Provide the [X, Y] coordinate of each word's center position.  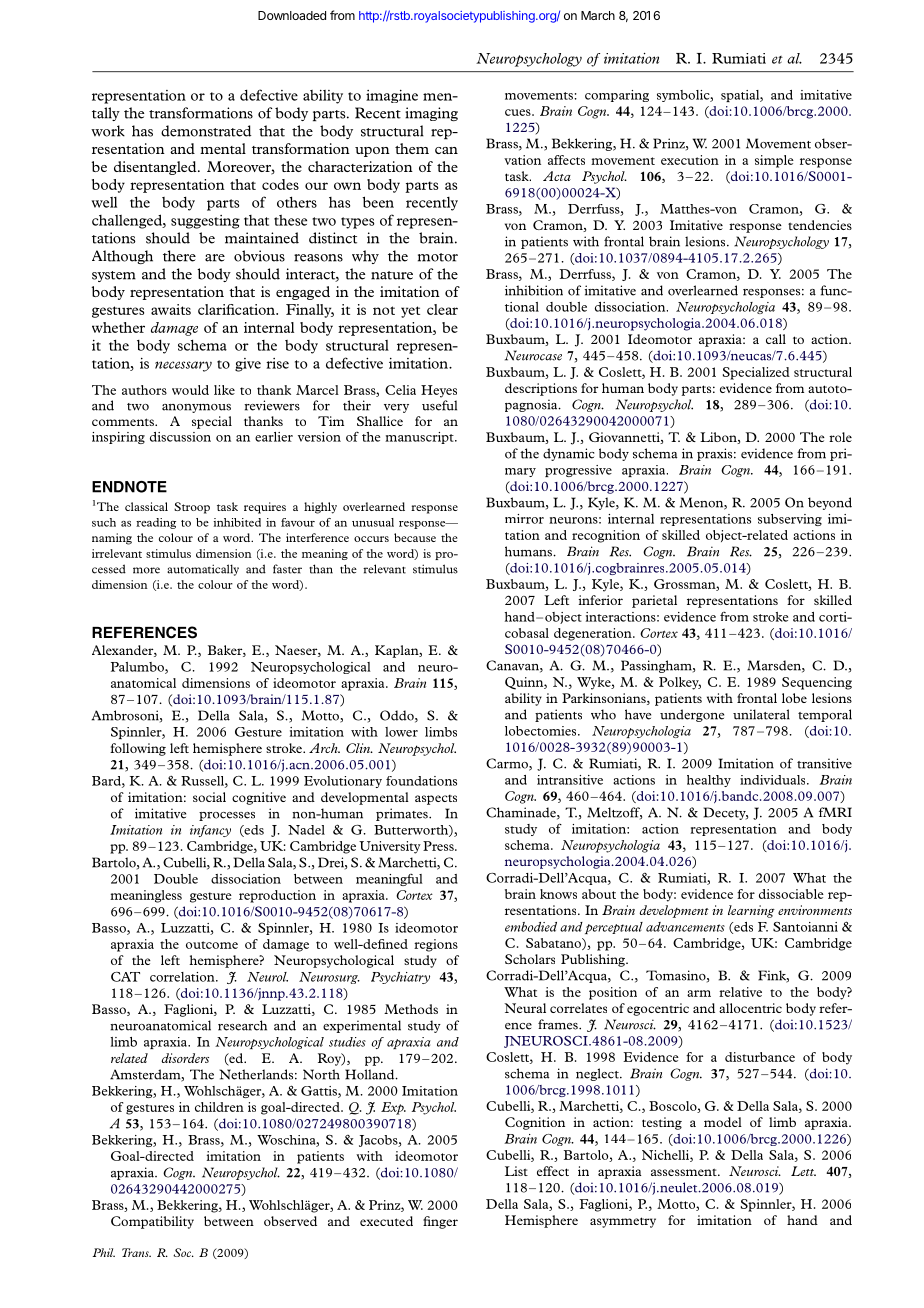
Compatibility [152, 1222]
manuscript [420, 438]
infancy [210, 831]
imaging [431, 114]
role [840, 437]
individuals [774, 780]
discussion [180, 437]
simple [774, 161]
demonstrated [206, 131]
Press [439, 846]
